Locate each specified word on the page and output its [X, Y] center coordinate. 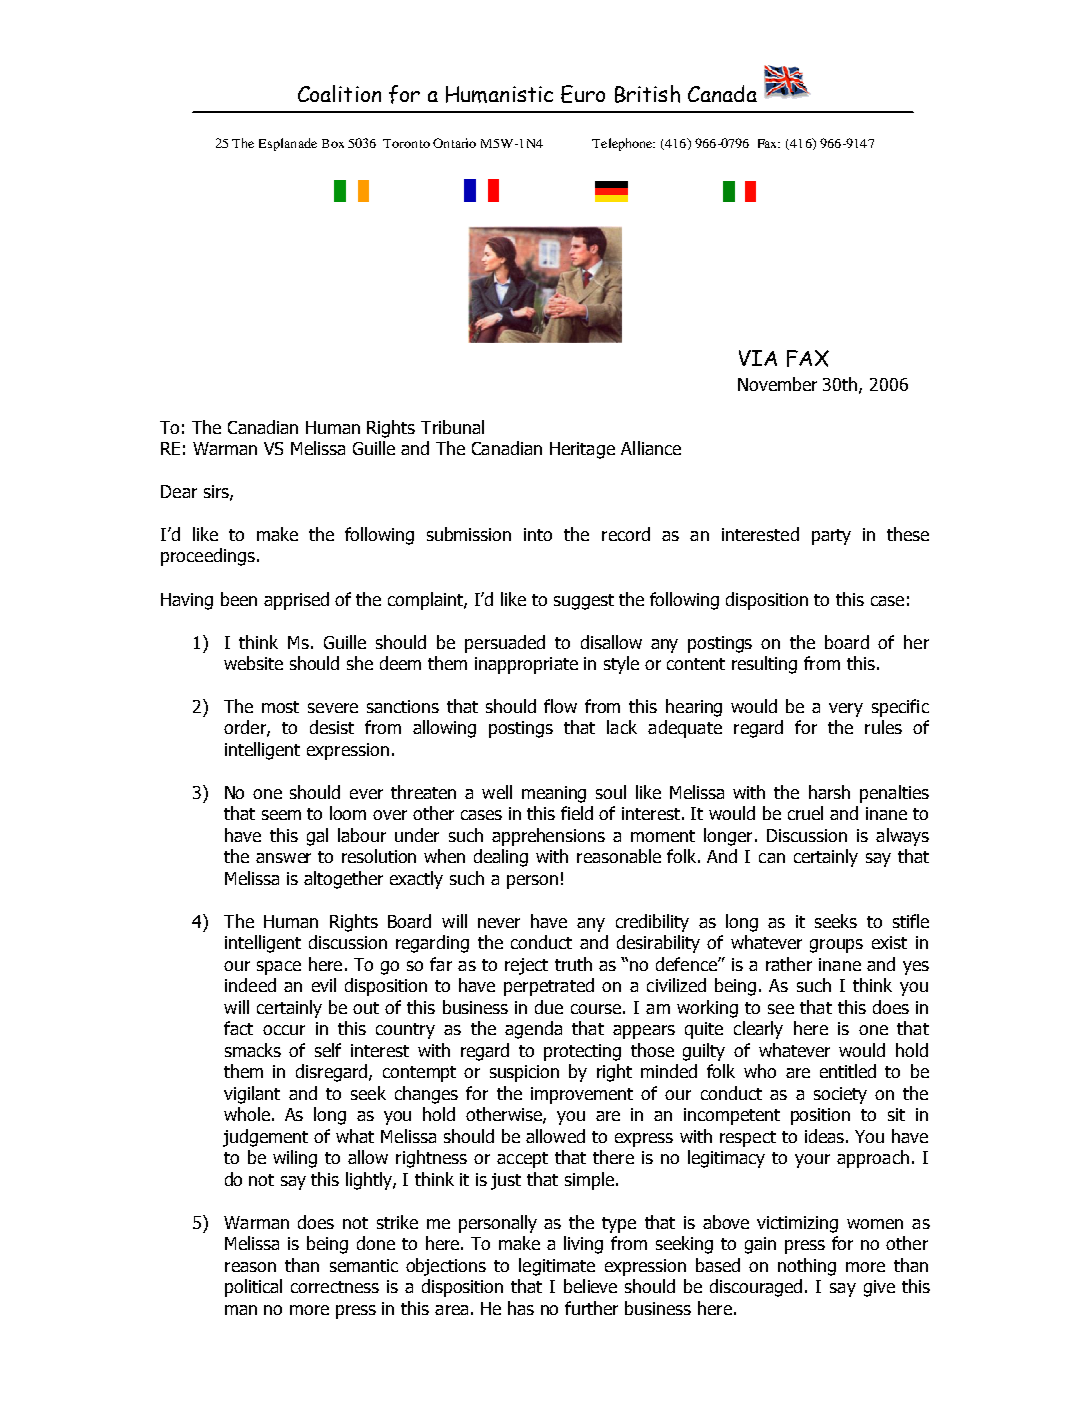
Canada [722, 93]
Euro [583, 94]
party [831, 537]
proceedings [208, 557]
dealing [501, 858]
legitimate [557, 1267]
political [253, 1288]
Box [333, 143]
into [538, 534]
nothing [807, 1267]
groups [836, 946]
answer [283, 858]
